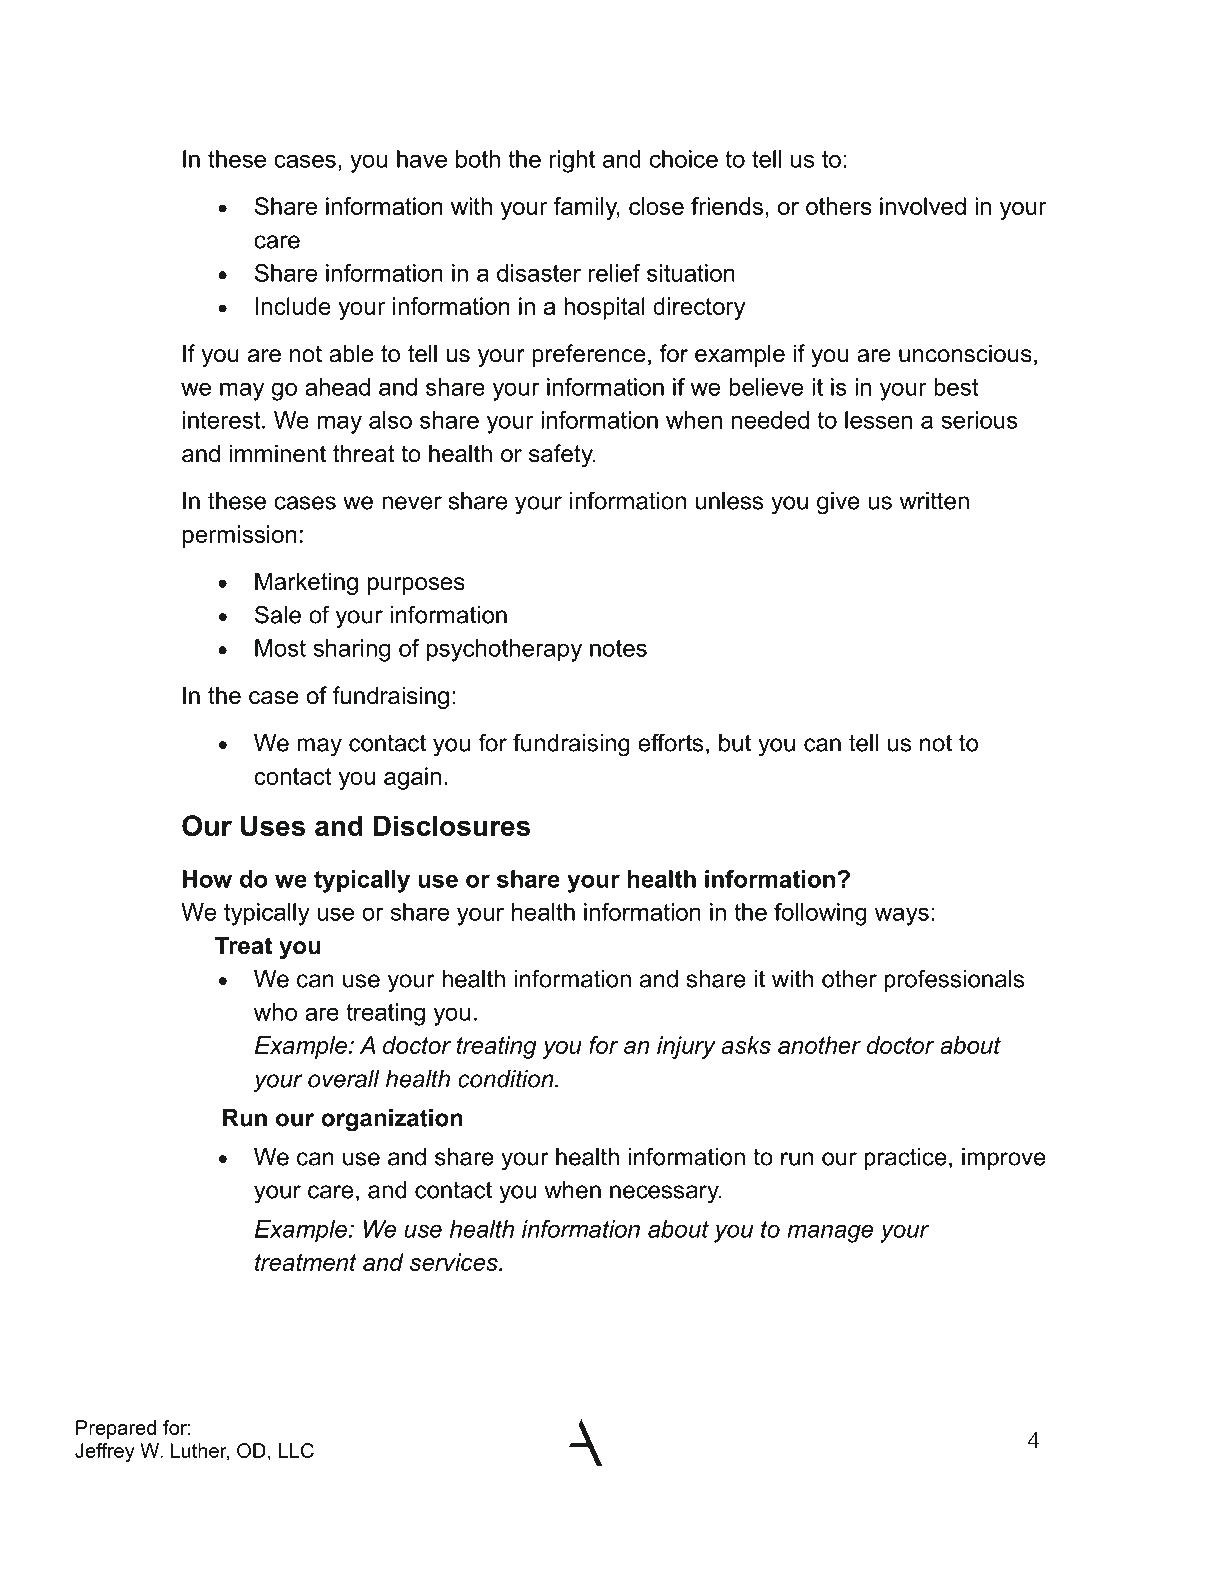 The width and height of the screenshot is (1231, 1593). Describe the element at coordinates (293, 306) in the screenshot. I see `Include` at that location.
